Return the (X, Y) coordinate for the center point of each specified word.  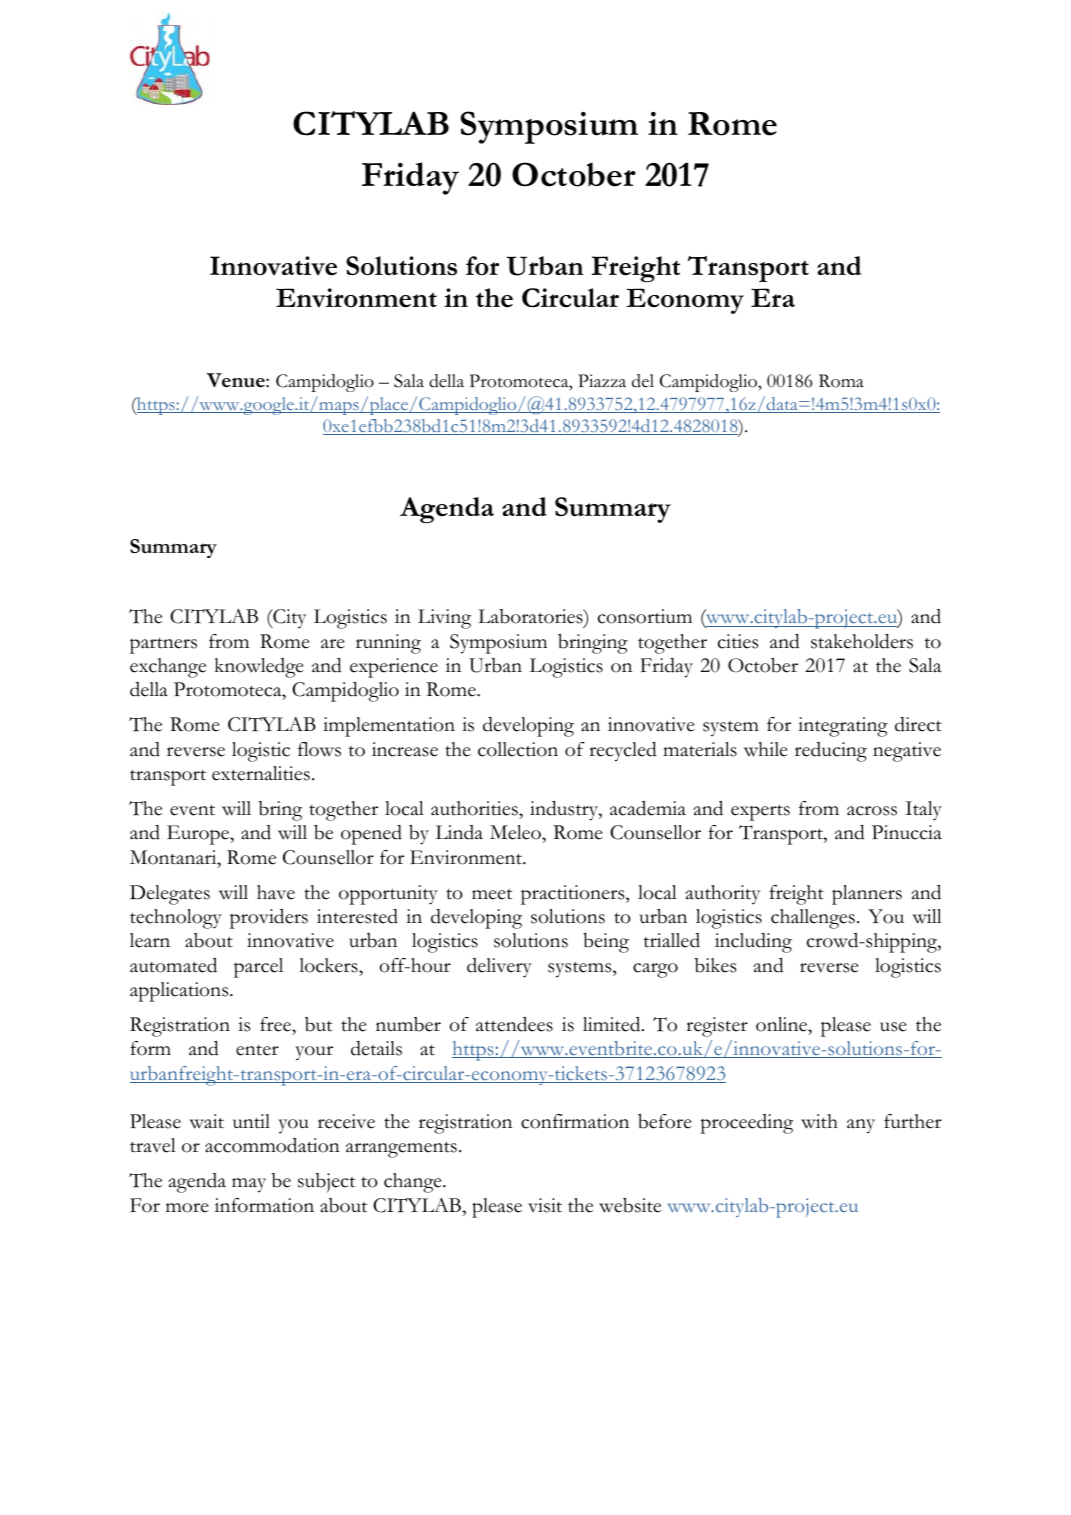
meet (492, 894)
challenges (813, 919)
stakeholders (862, 641)
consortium (645, 616)
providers (269, 919)
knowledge (259, 668)
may (249, 1185)
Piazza (602, 380)
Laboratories (531, 618)
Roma (841, 381)
